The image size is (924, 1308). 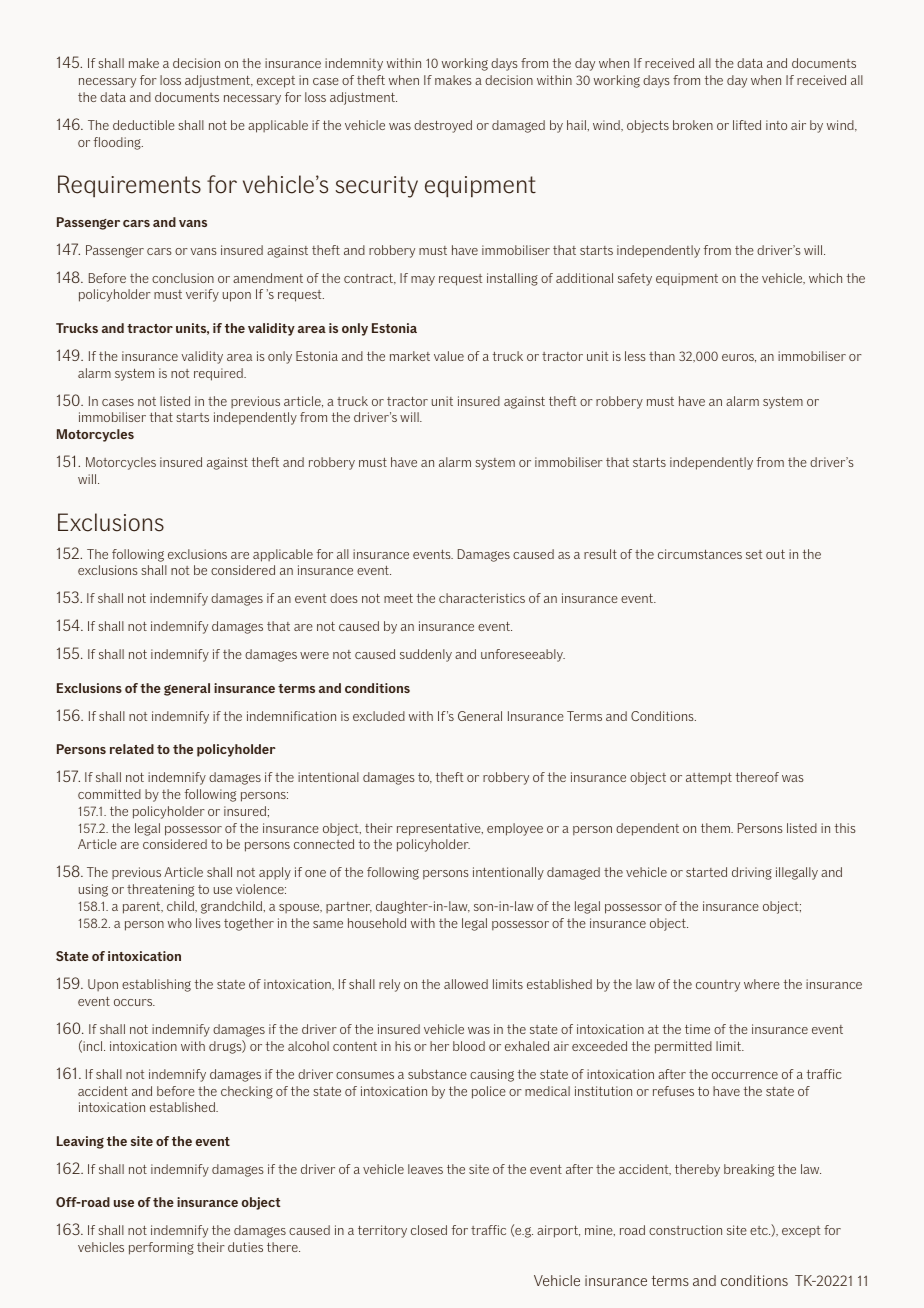 What do you see at coordinates (752, 873) in the page?
I see `driving` at bounding box center [752, 873].
